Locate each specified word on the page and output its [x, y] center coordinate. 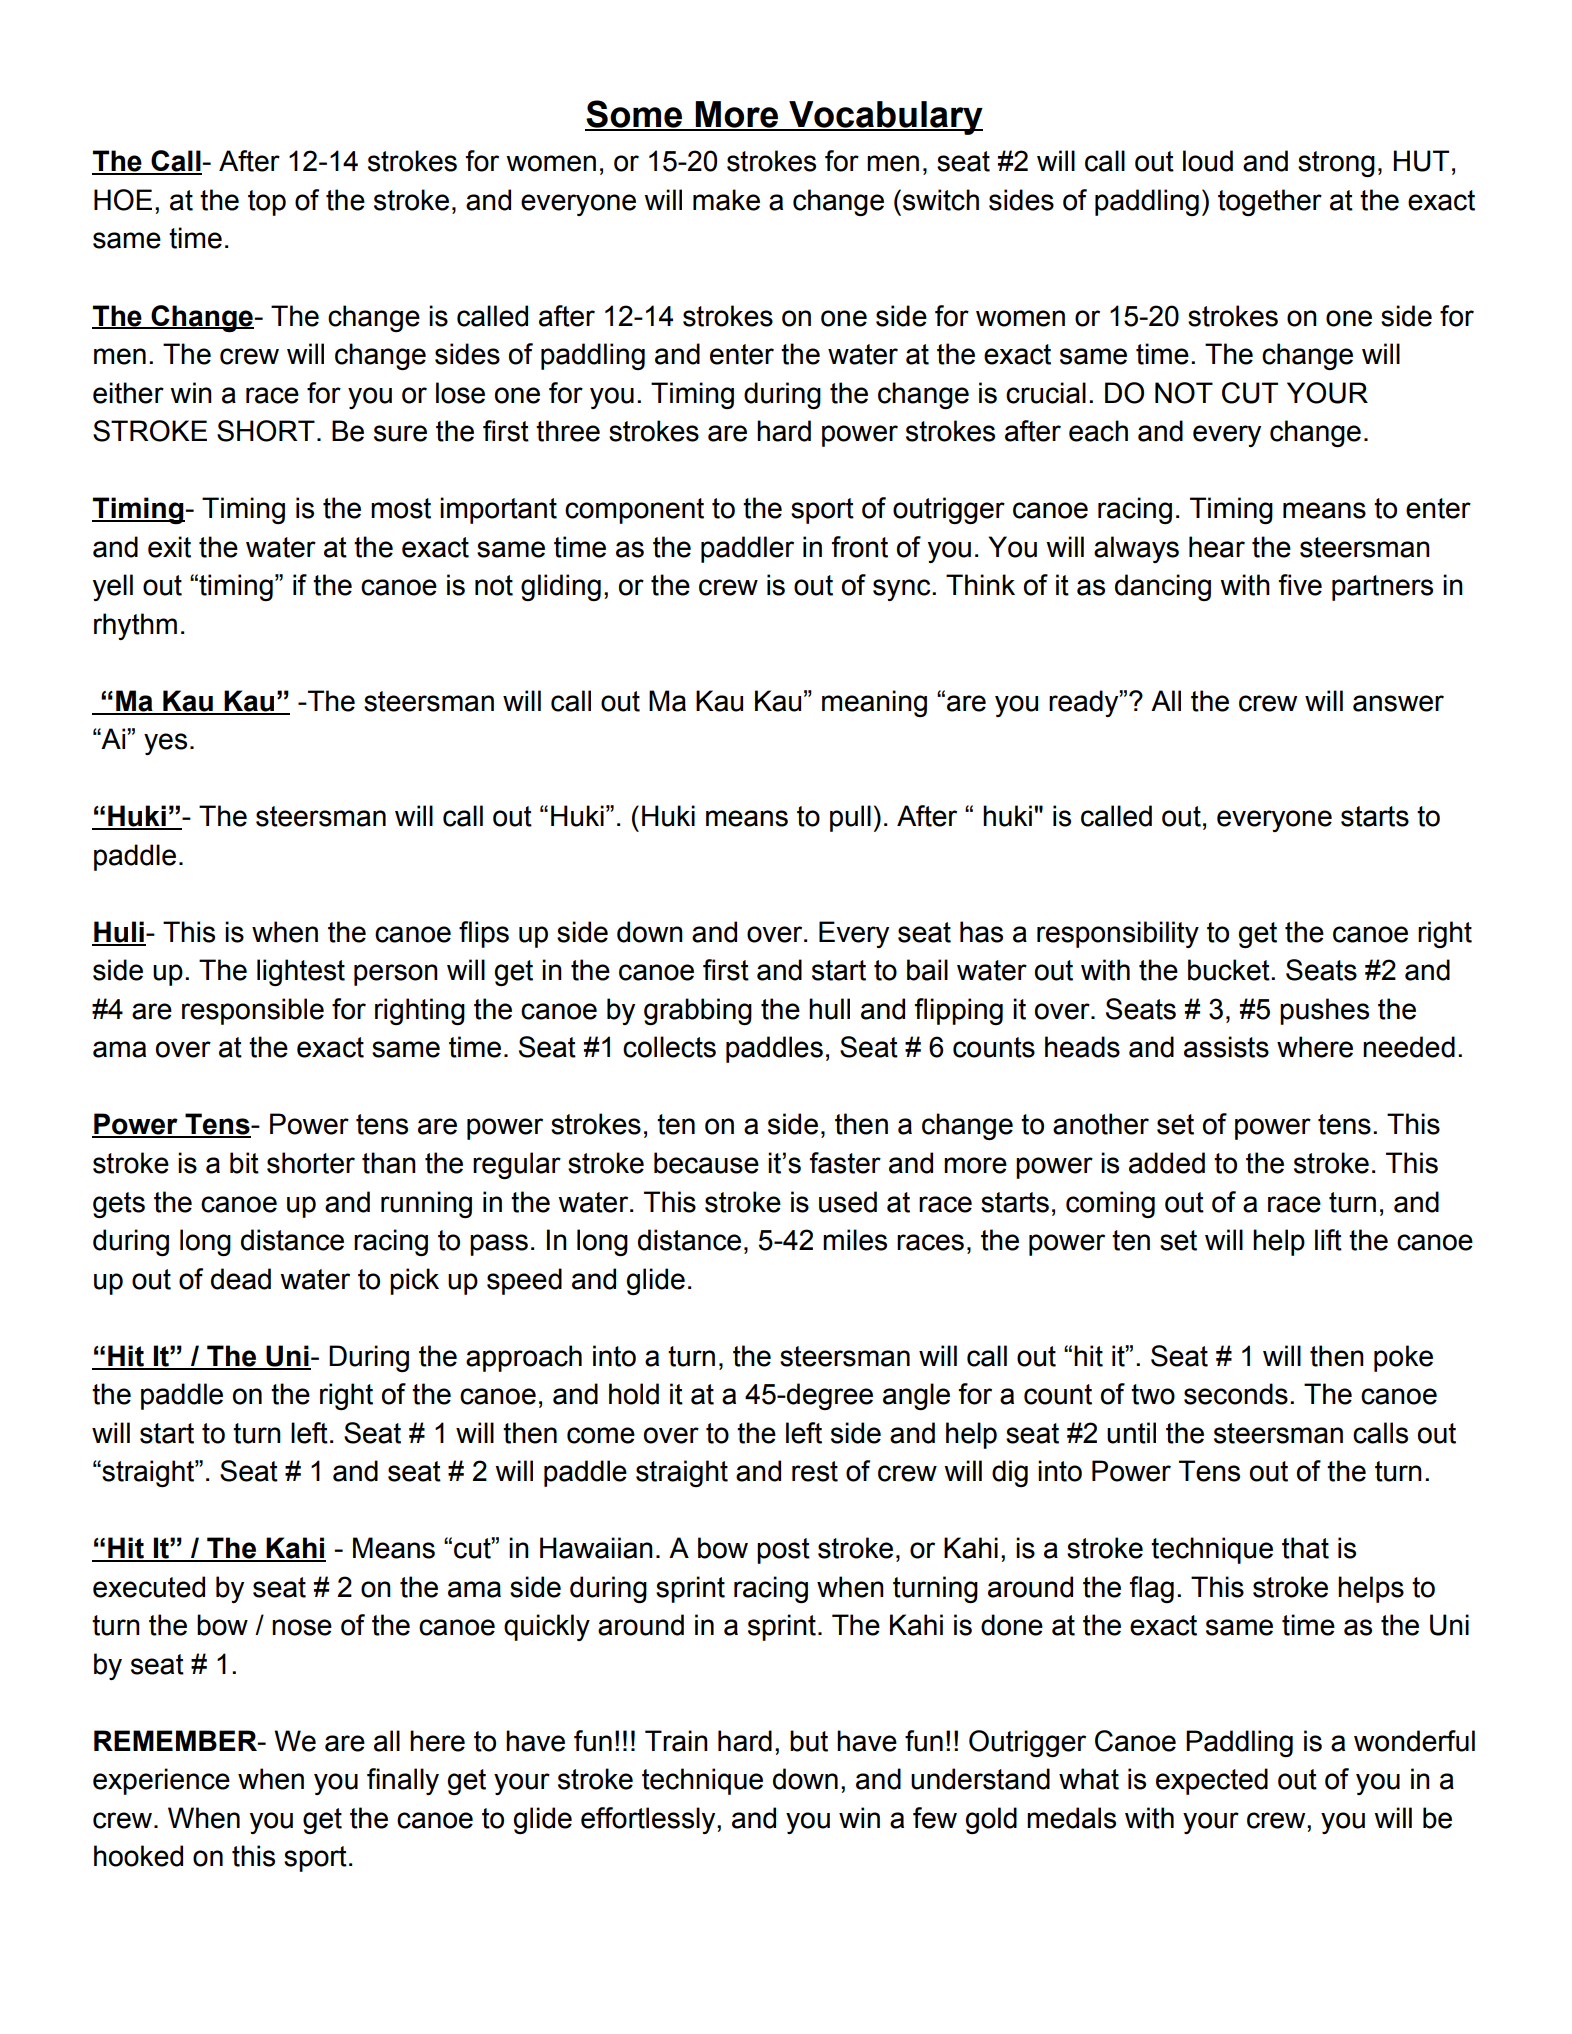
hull [829, 1009]
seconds [1236, 1394]
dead [241, 1279]
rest [815, 1471]
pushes [1324, 1011]
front [860, 547]
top [267, 203]
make [726, 200]
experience [161, 1781]
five [1300, 585]
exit [169, 547]
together [1270, 202]
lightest [301, 972]
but [809, 1741]
